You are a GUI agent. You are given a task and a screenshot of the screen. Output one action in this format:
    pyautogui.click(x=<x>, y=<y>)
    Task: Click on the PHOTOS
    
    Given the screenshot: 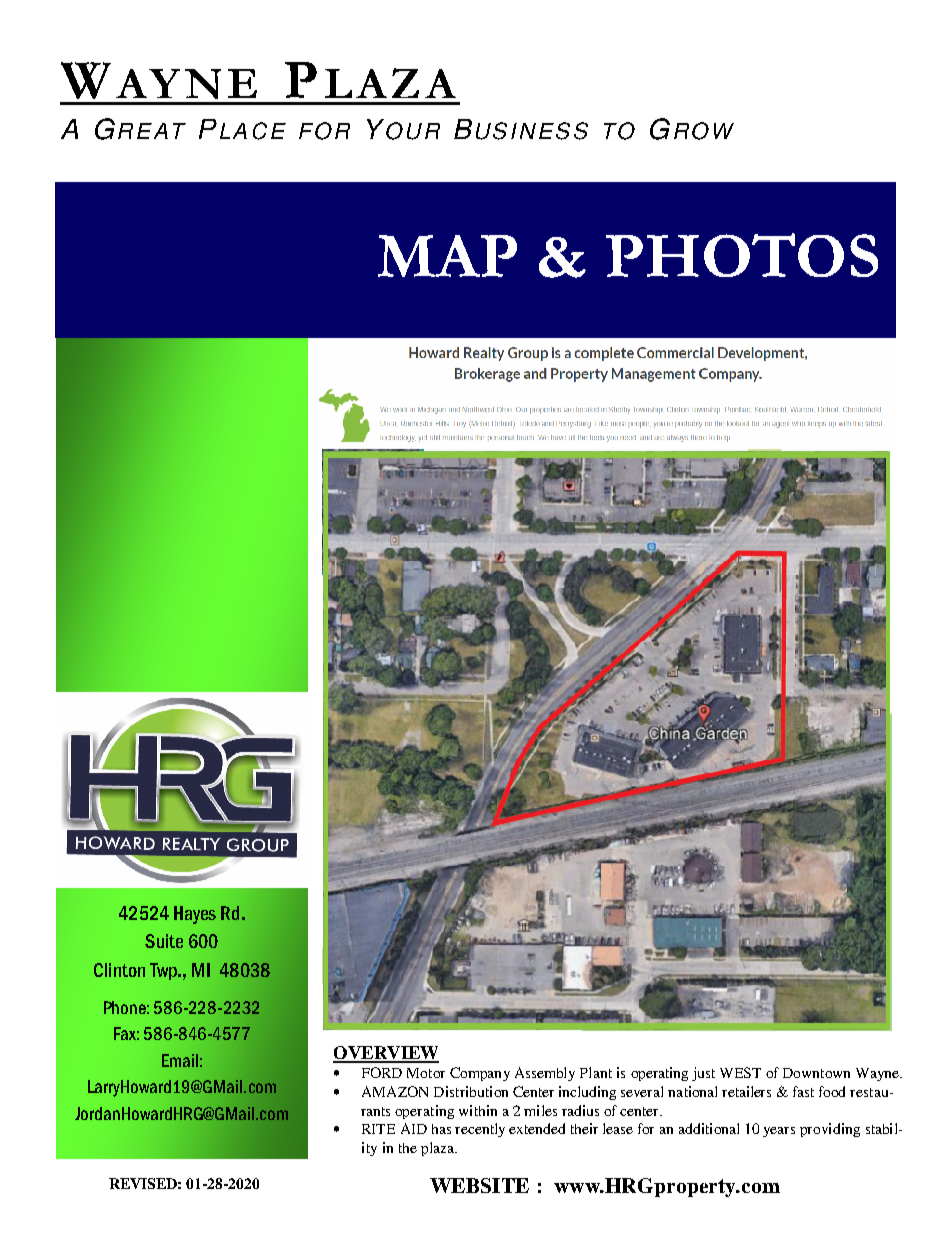 What is the action you would take?
    pyautogui.click(x=742, y=255)
